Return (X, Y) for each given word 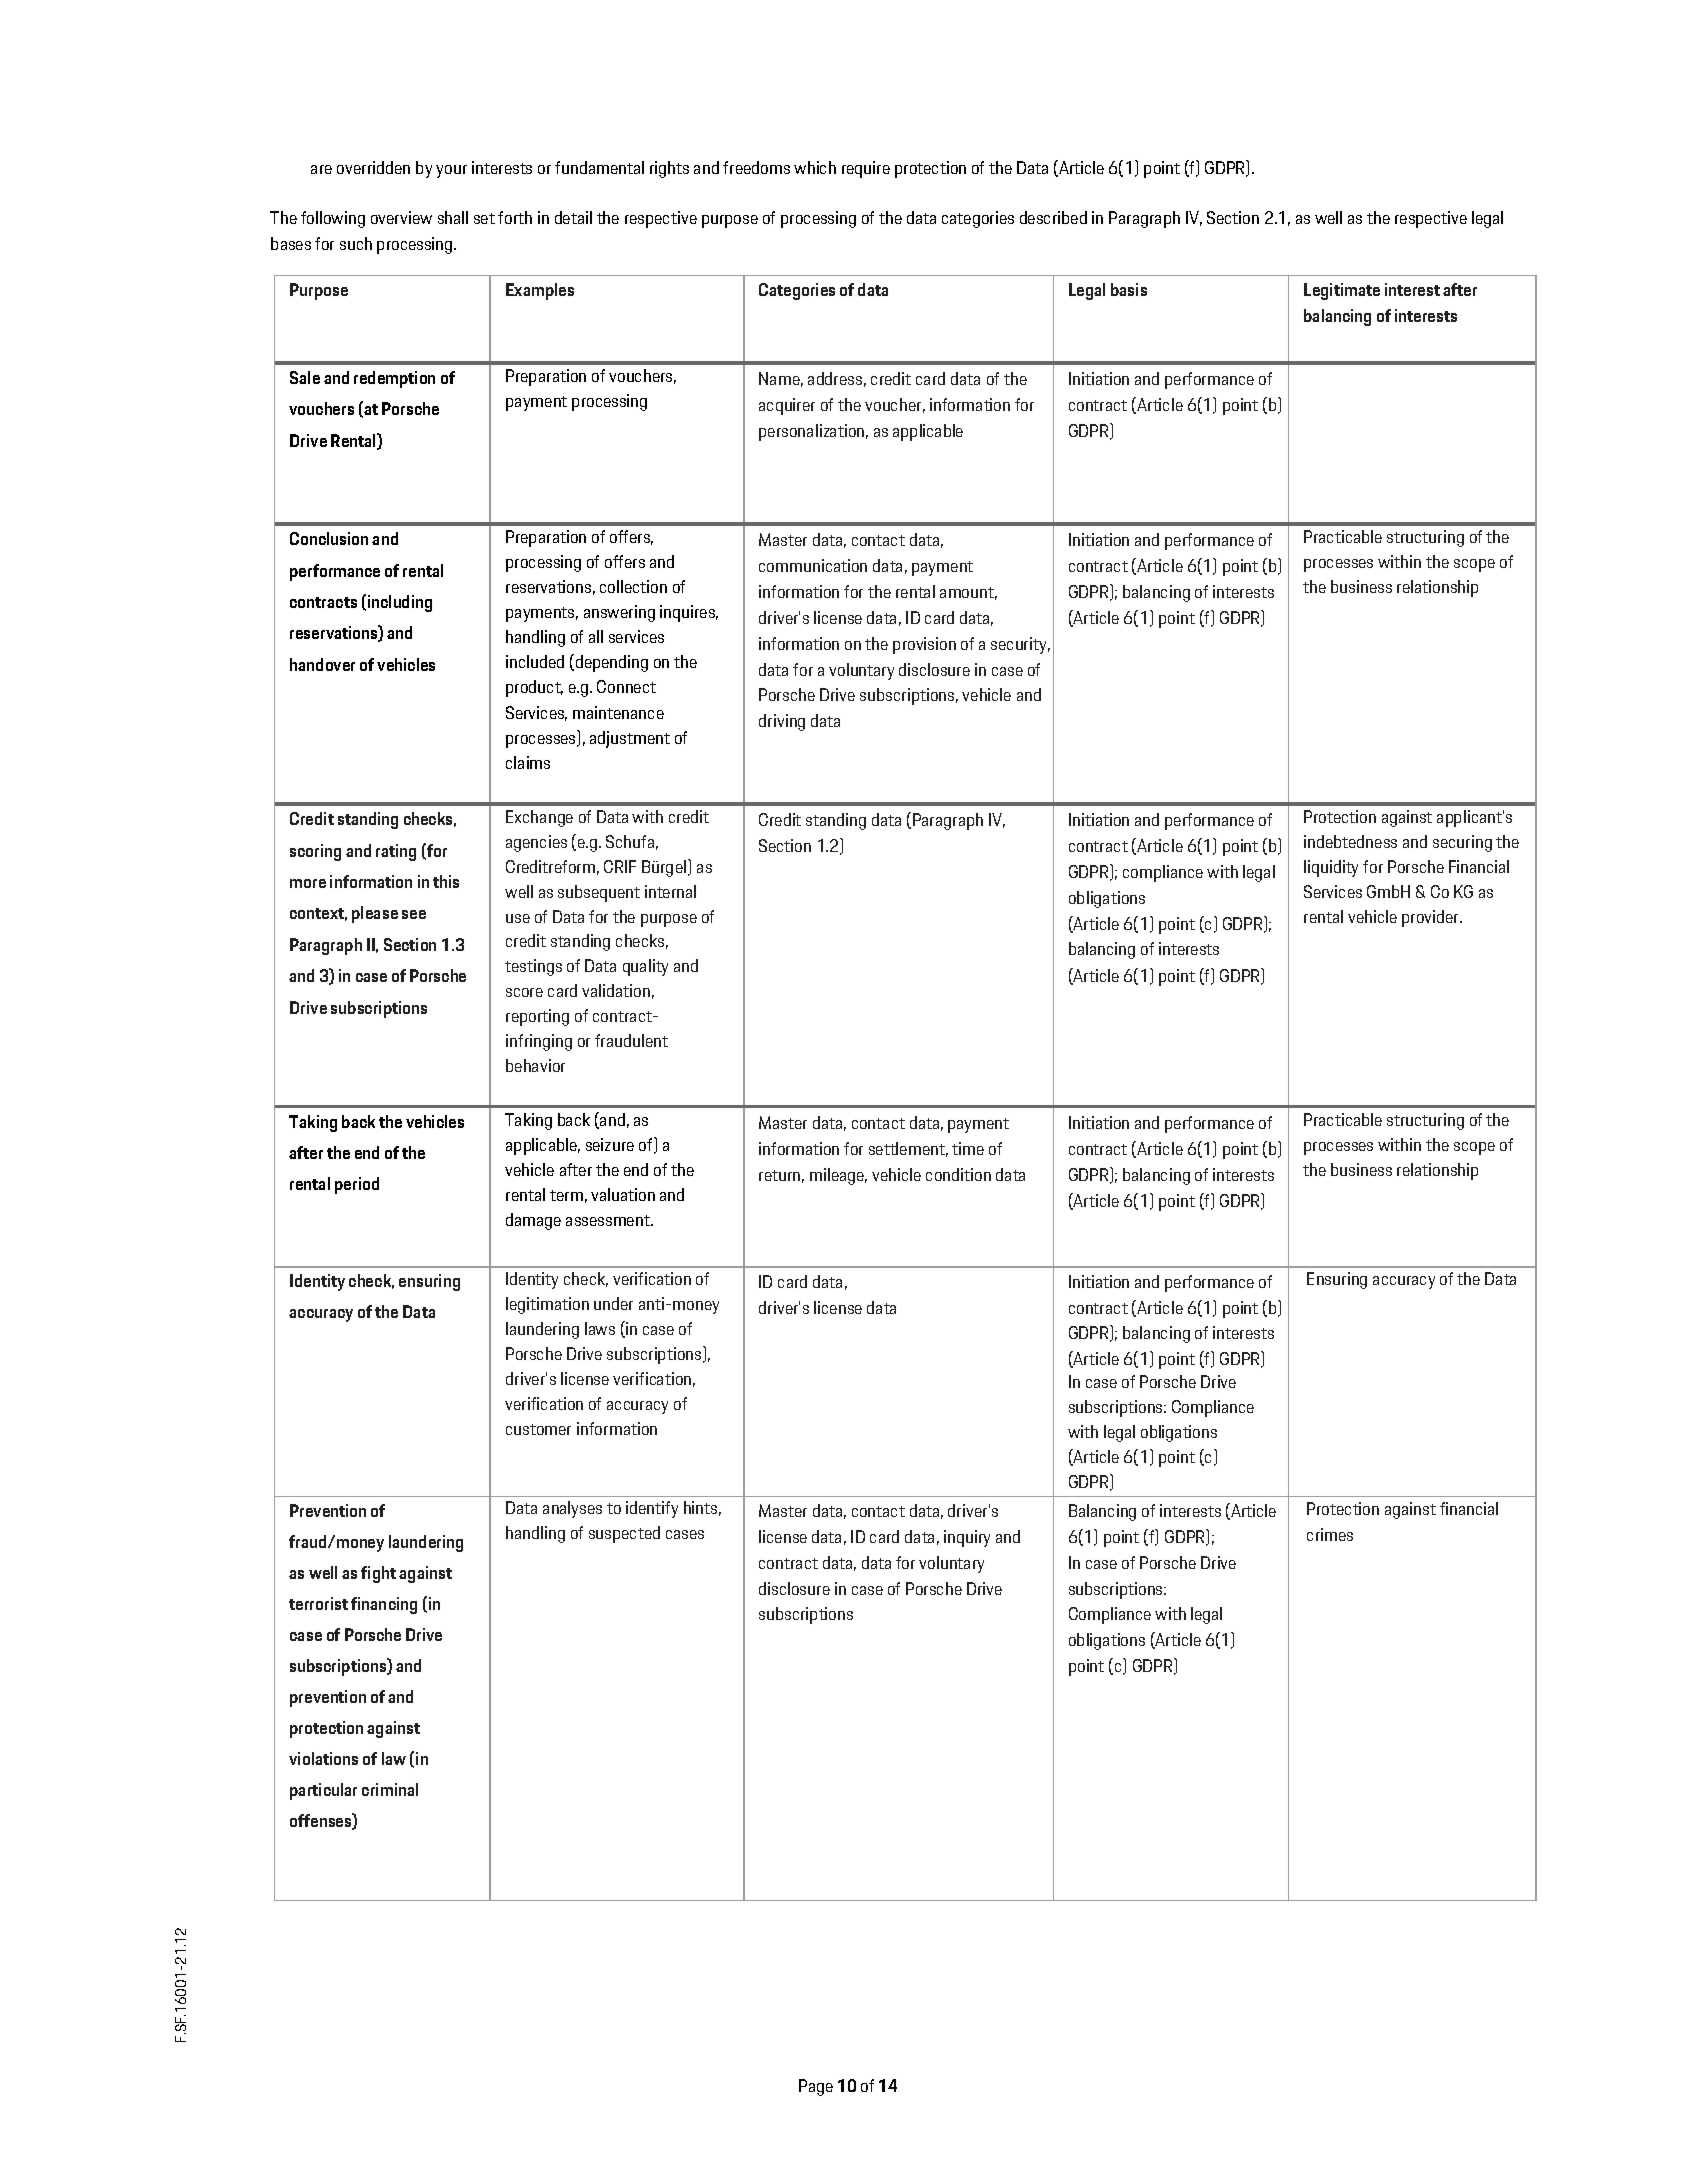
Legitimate (1342, 291)
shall (453, 217)
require (866, 169)
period (357, 1185)
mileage (838, 1176)
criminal (390, 1789)
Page (816, 2087)
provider (1431, 918)
